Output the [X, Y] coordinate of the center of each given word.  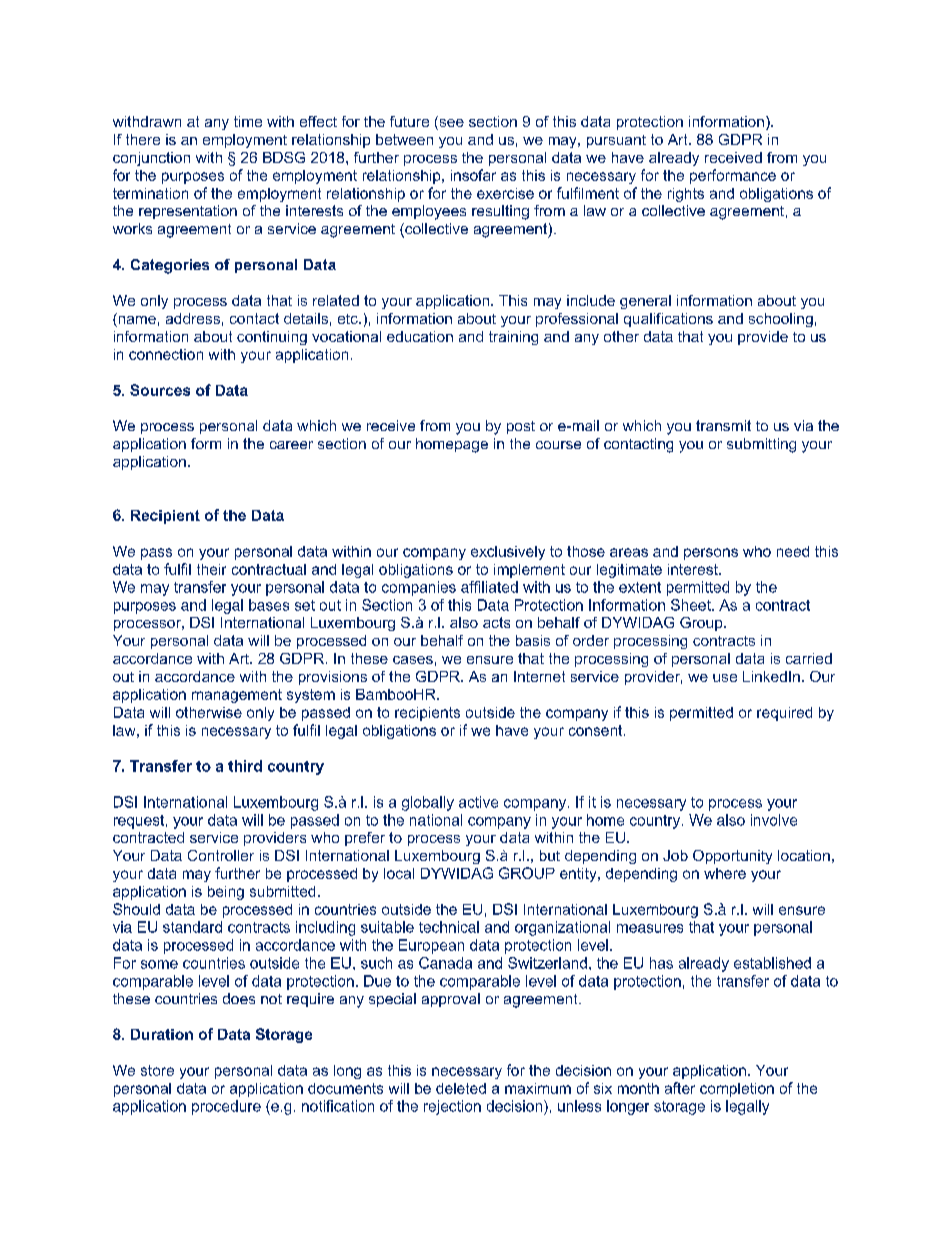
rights [686, 195]
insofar [473, 175]
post [521, 427]
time [248, 121]
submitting [761, 445]
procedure [226, 1107]
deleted [461, 1088]
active [478, 802]
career [291, 445]
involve [774, 820]
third [245, 766]
